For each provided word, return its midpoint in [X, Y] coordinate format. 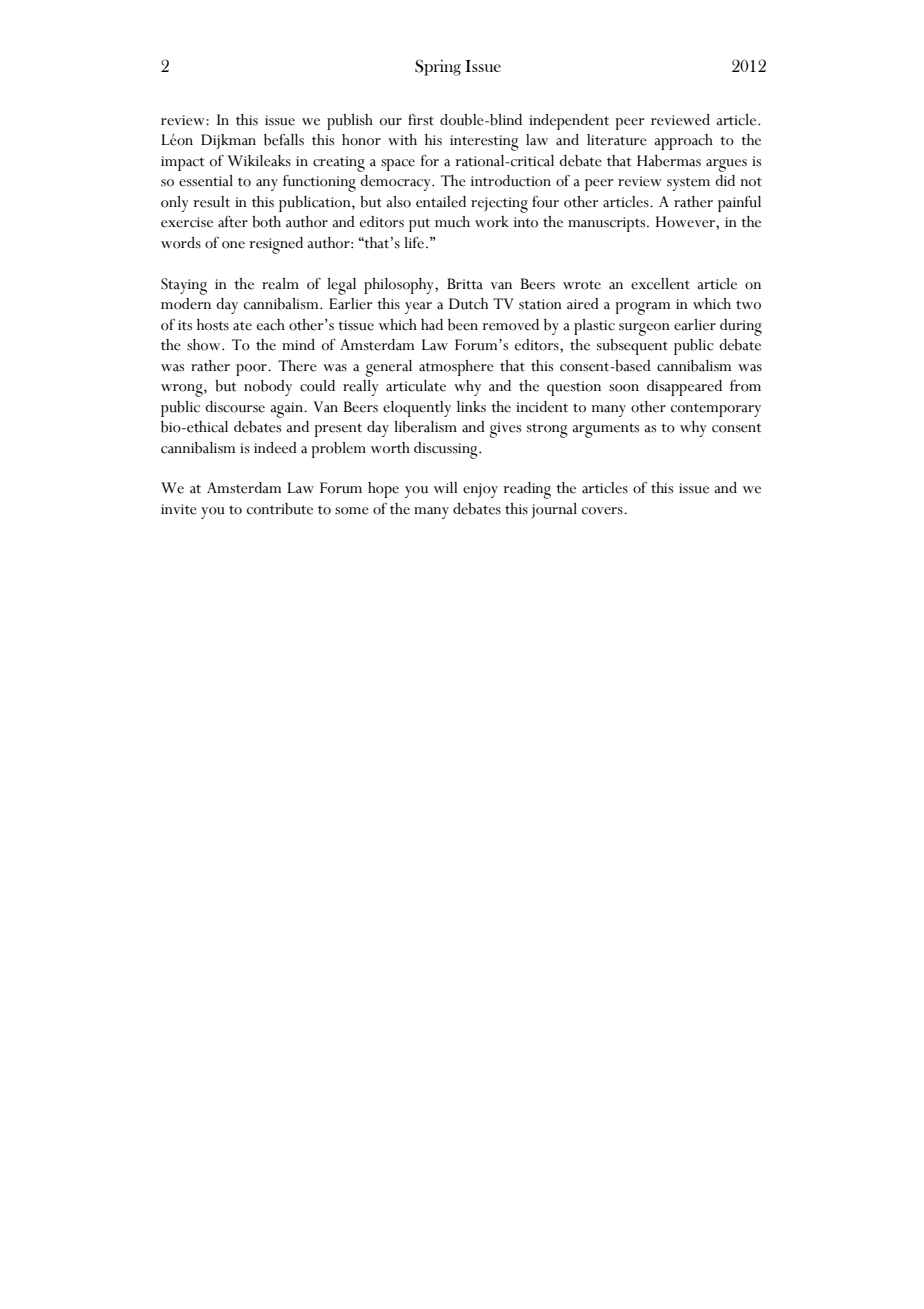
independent [569, 122]
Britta [465, 284]
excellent [660, 284]
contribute [280, 509]
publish [350, 122]
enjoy [480, 490]
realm [280, 284]
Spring [438, 67]
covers [603, 511]
